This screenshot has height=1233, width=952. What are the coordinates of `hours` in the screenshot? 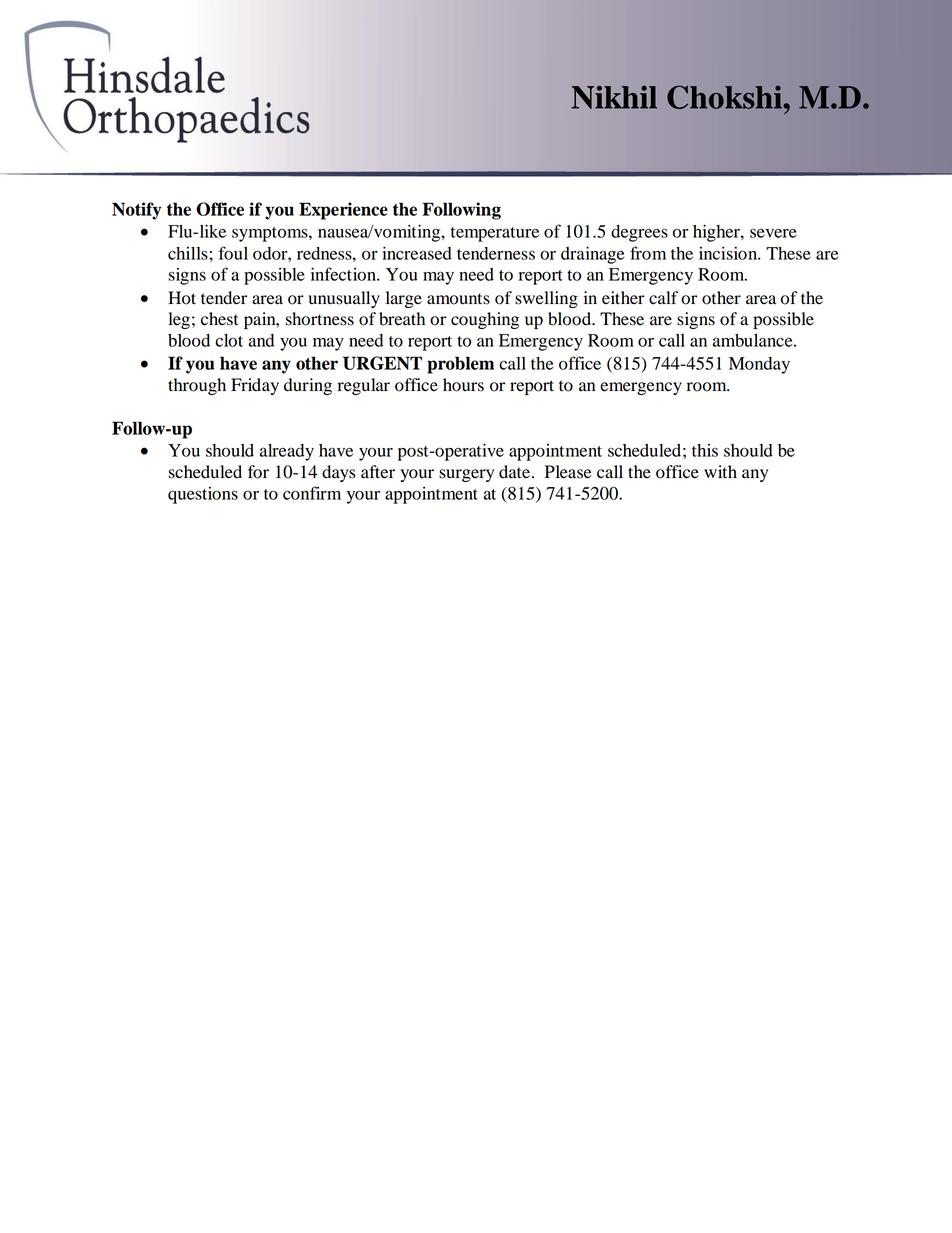 It's located at (463, 385).
